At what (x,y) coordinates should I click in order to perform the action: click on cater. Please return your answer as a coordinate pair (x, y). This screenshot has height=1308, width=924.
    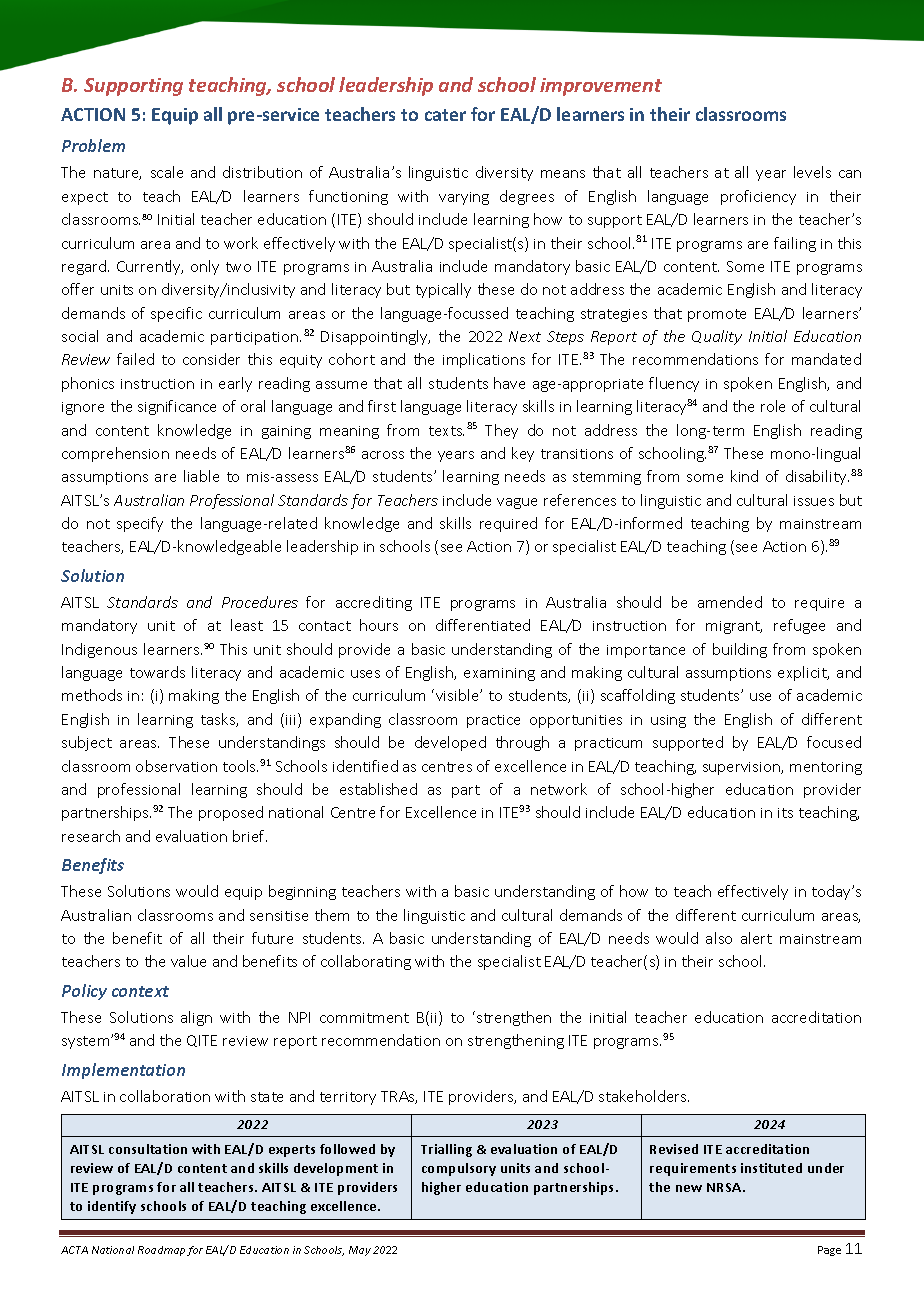
    Looking at the image, I should click on (445, 115).
